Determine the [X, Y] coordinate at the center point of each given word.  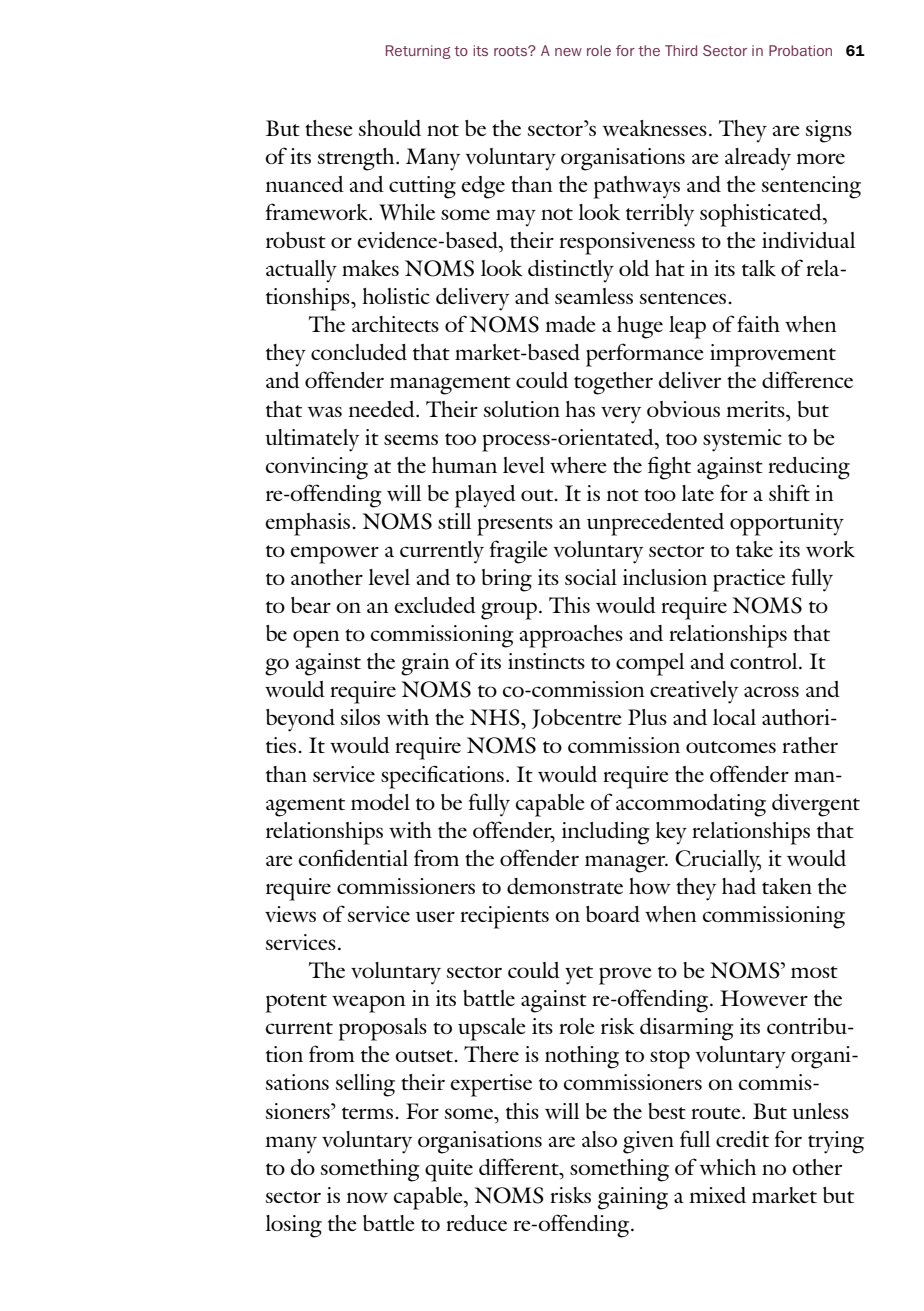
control [765, 661]
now [367, 1197]
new [568, 52]
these [329, 128]
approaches [571, 636]
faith [758, 323]
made [570, 324]
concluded [359, 352]
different [520, 1166]
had [739, 886]
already [758, 159]
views [290, 914]
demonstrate [565, 886]
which [728, 1167]
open [316, 639]
